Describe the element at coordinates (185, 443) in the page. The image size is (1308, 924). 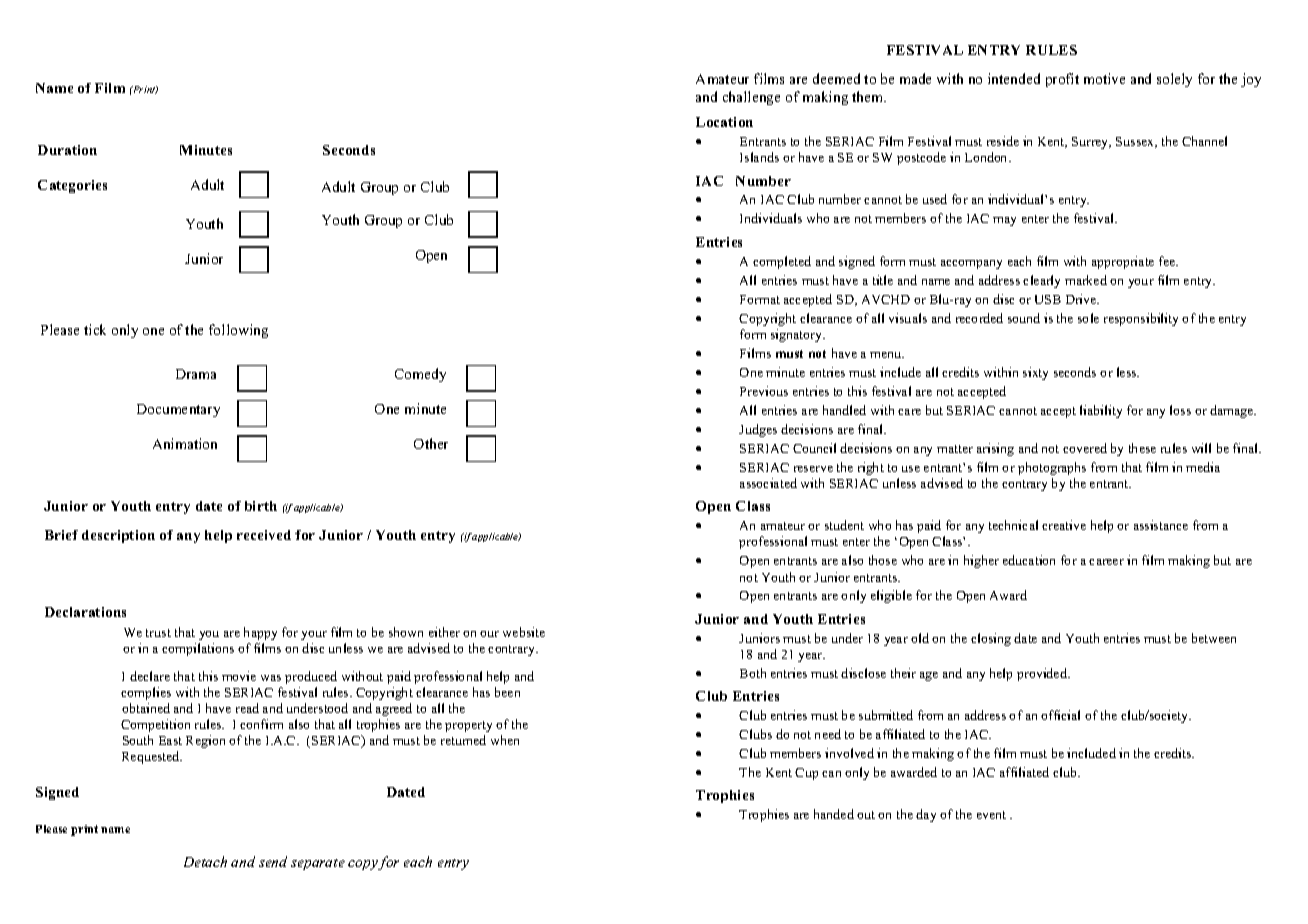
I see `Animation` at that location.
